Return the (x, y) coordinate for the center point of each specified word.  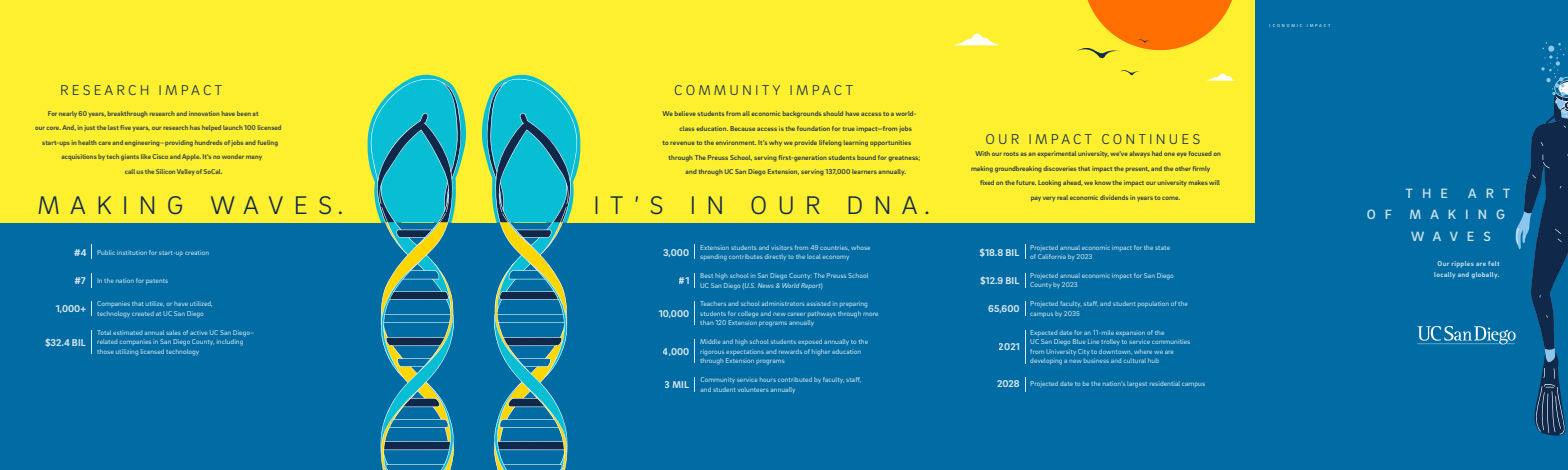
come (1171, 198)
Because (742, 128)
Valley (186, 172)
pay (1036, 199)
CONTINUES (1151, 139)
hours (768, 379)
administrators (783, 303)
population (1153, 304)
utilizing (127, 352)
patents (157, 281)
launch (233, 127)
